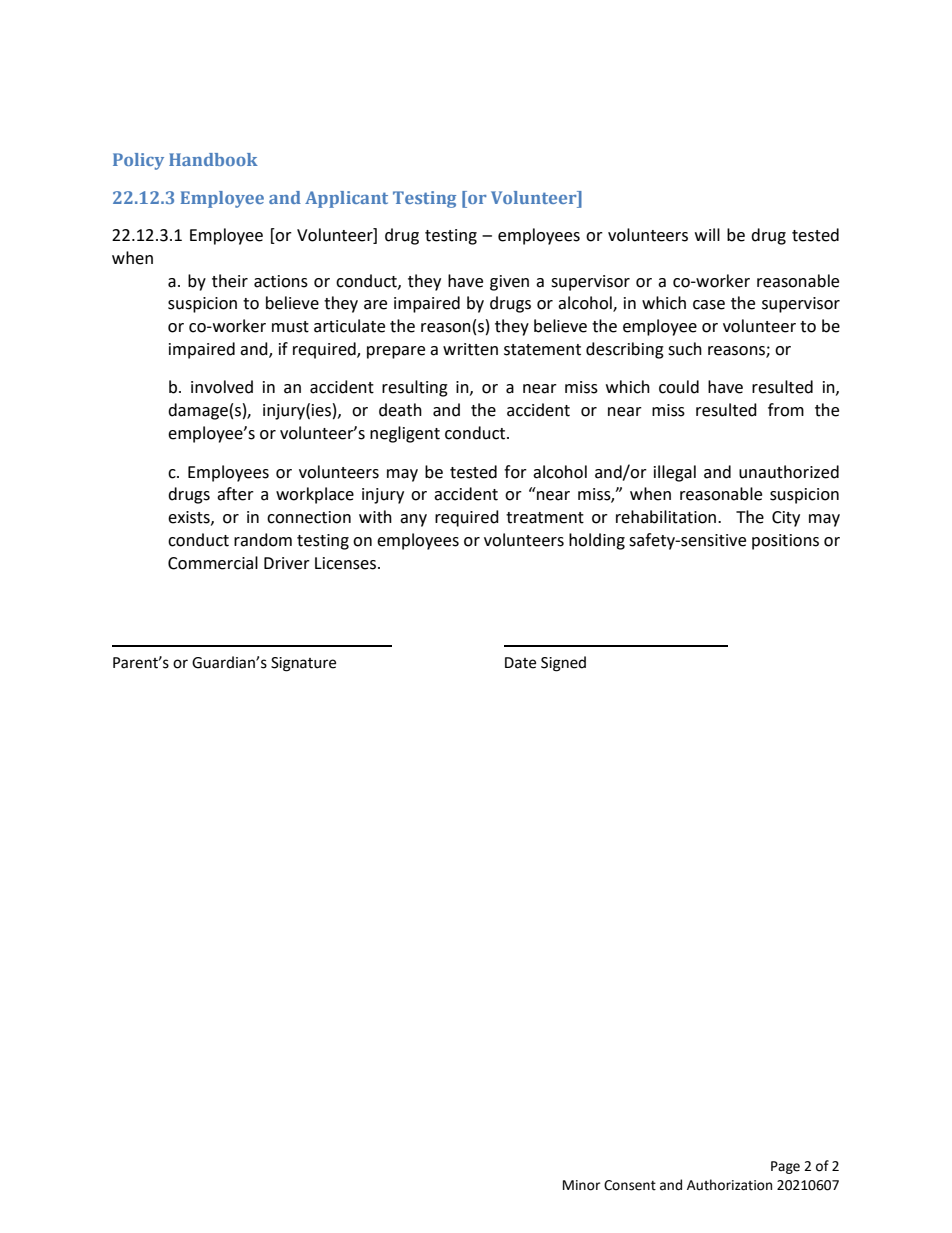 The width and height of the screenshot is (952, 1233). Describe the element at coordinates (213, 159) in the screenshot. I see `Handbook` at that location.
